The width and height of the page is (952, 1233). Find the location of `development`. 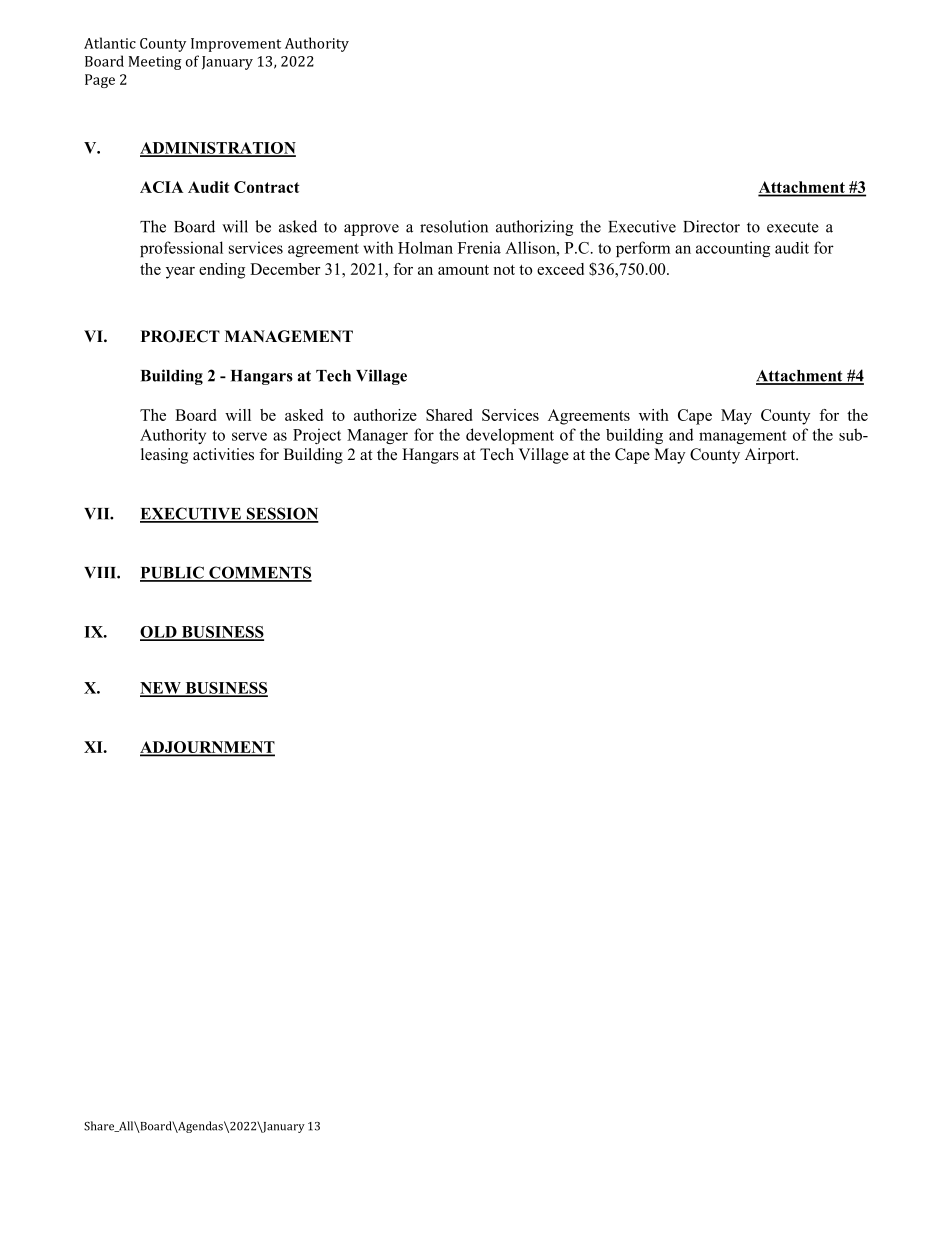

development is located at coordinates (510, 436).
